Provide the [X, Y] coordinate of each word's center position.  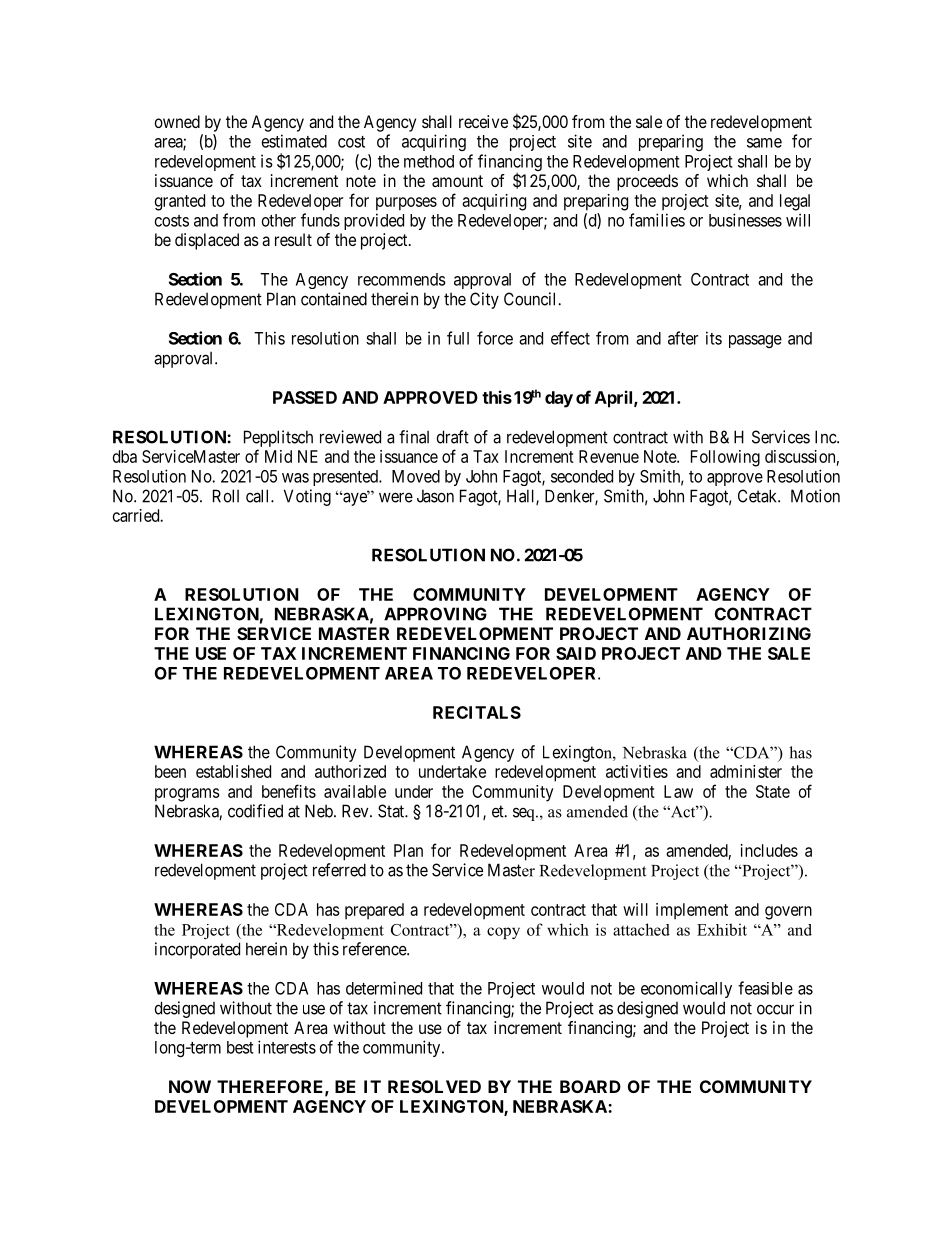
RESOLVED [434, 1086]
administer [746, 771]
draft [453, 437]
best [240, 1047]
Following [725, 458]
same [764, 143]
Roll [226, 496]
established [233, 771]
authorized [350, 771]
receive [483, 121]
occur [775, 1009]
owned [177, 121]
